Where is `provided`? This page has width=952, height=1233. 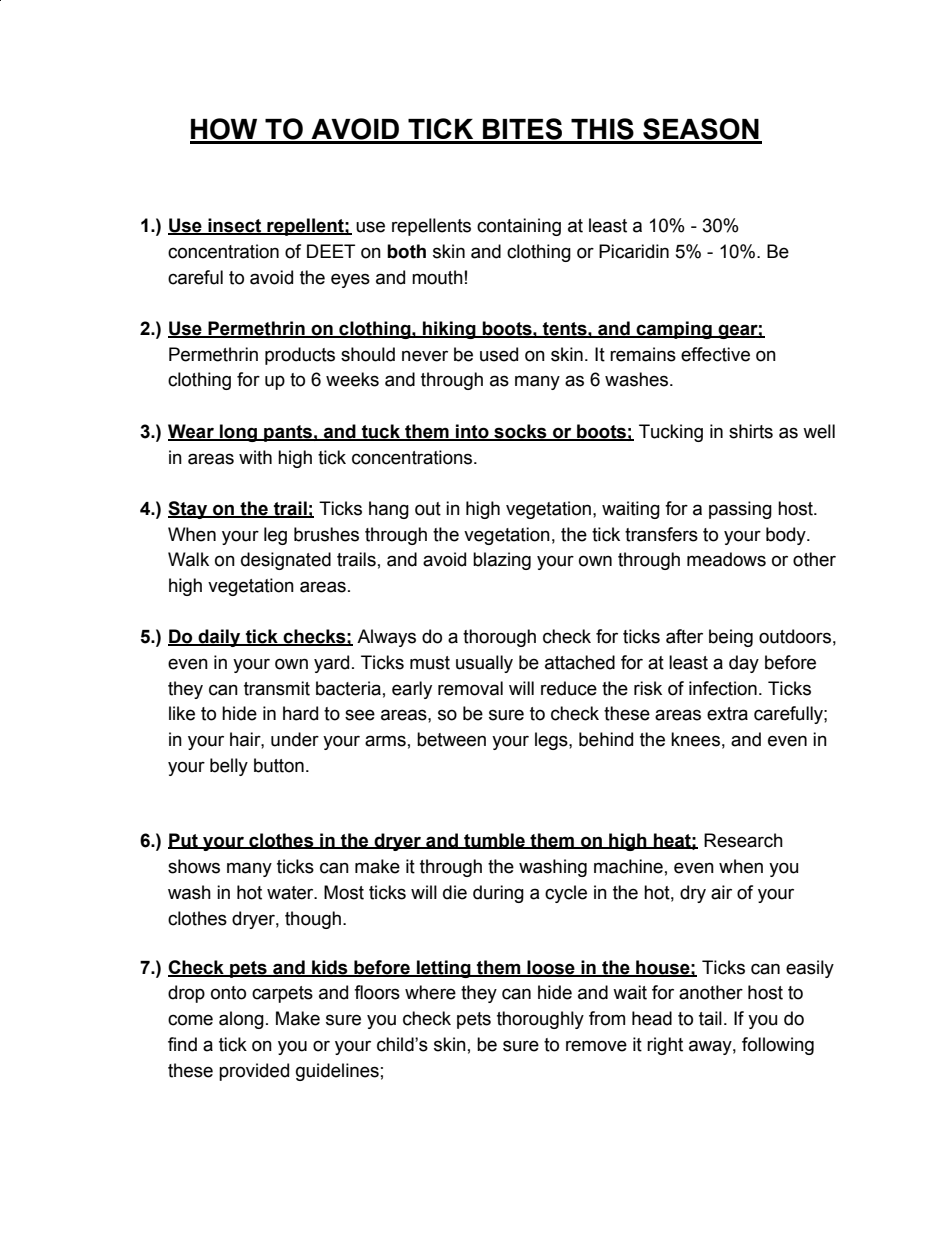
provided is located at coordinates (254, 1072).
